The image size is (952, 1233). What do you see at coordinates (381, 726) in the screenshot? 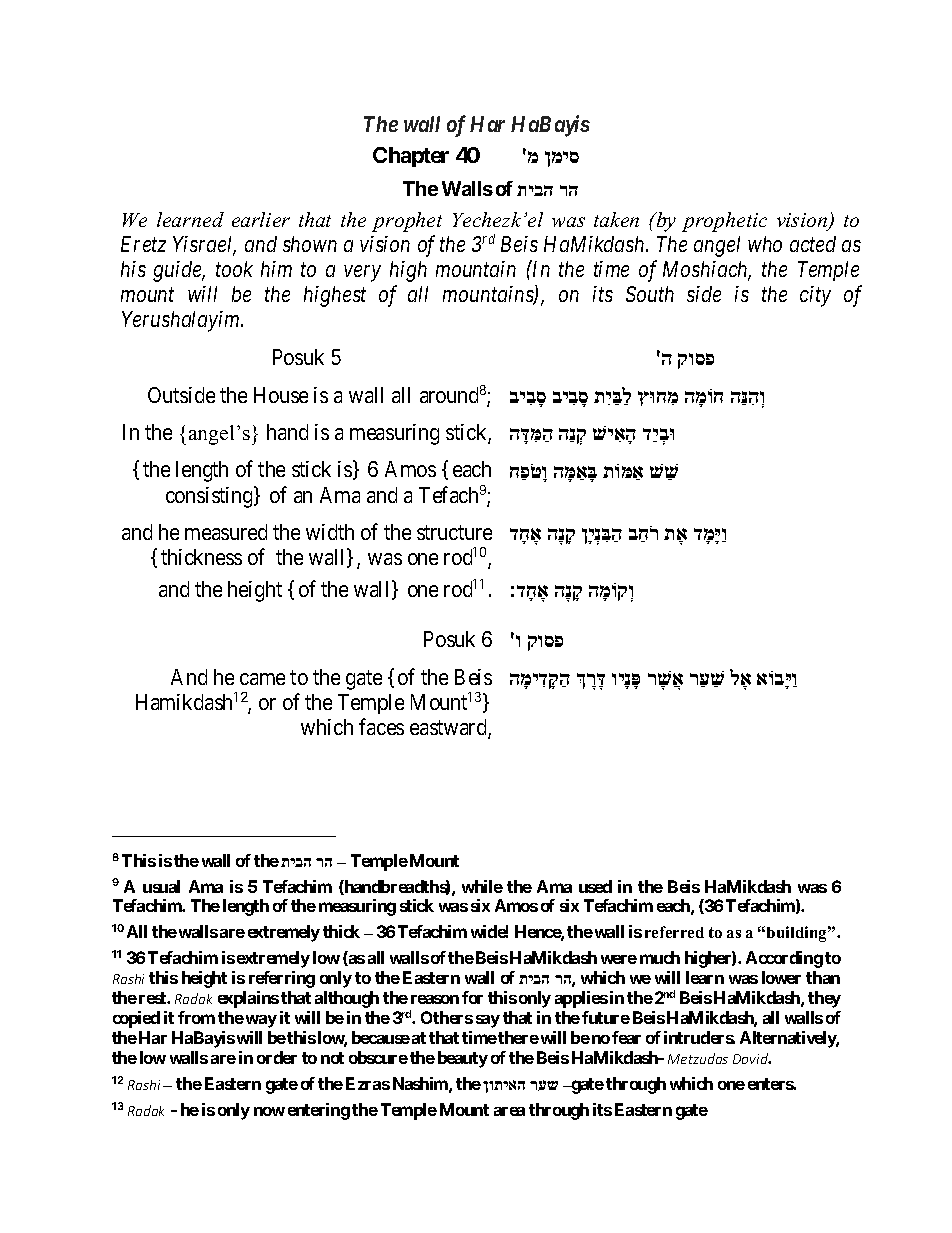
I see `faces` at bounding box center [381, 726].
